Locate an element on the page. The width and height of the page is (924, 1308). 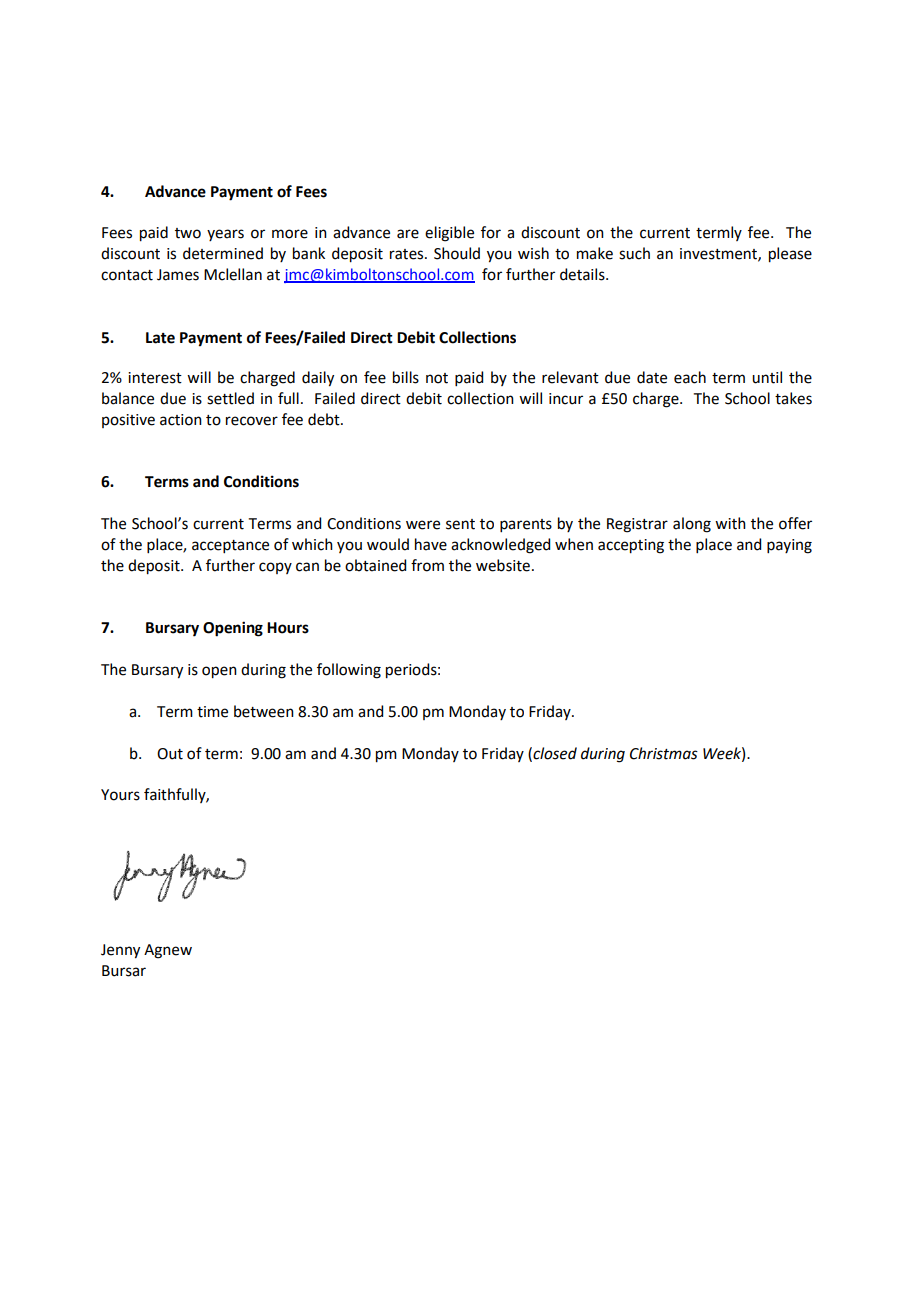
please is located at coordinates (790, 255).
